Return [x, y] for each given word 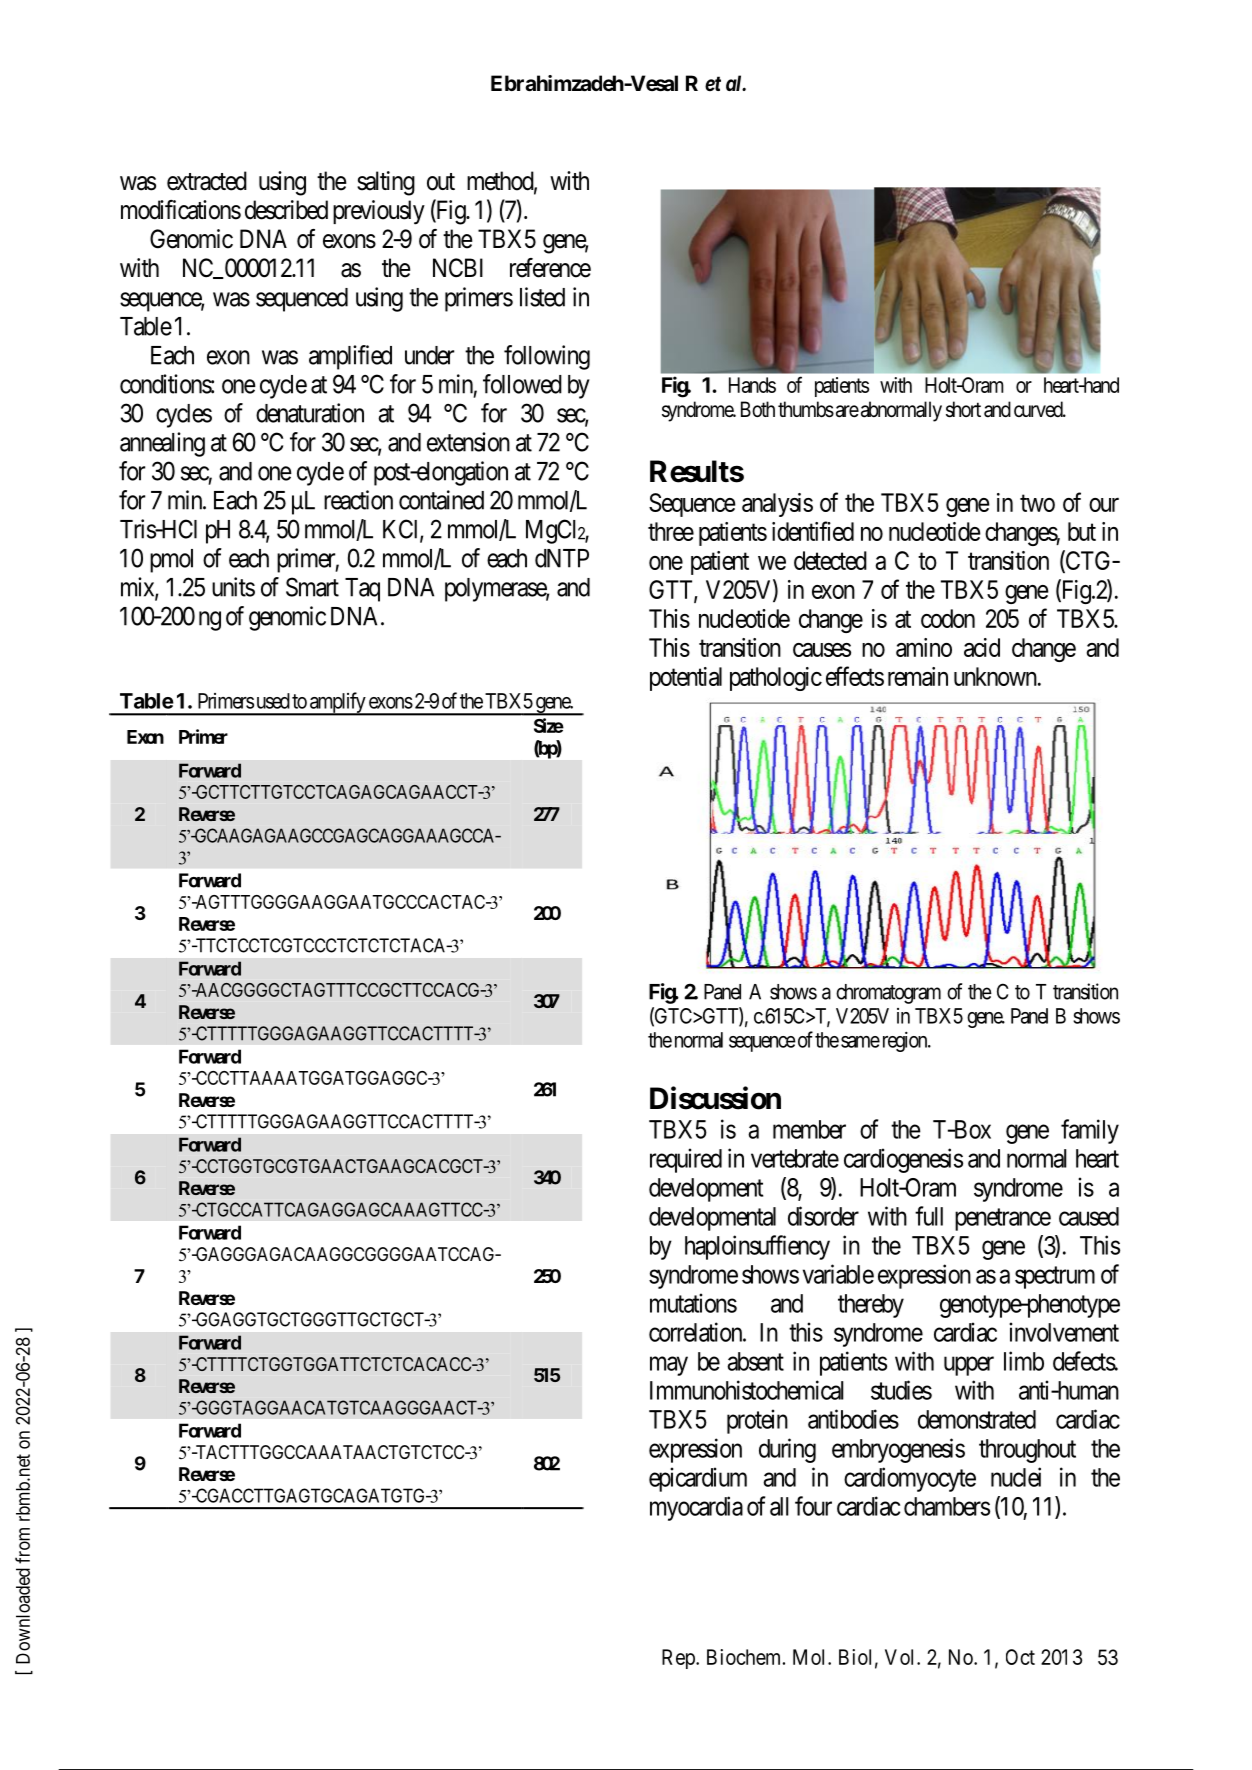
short [963, 409]
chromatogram [888, 994]
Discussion [715, 1098]
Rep [679, 1659]
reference [550, 268]
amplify [338, 703]
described [286, 210]
